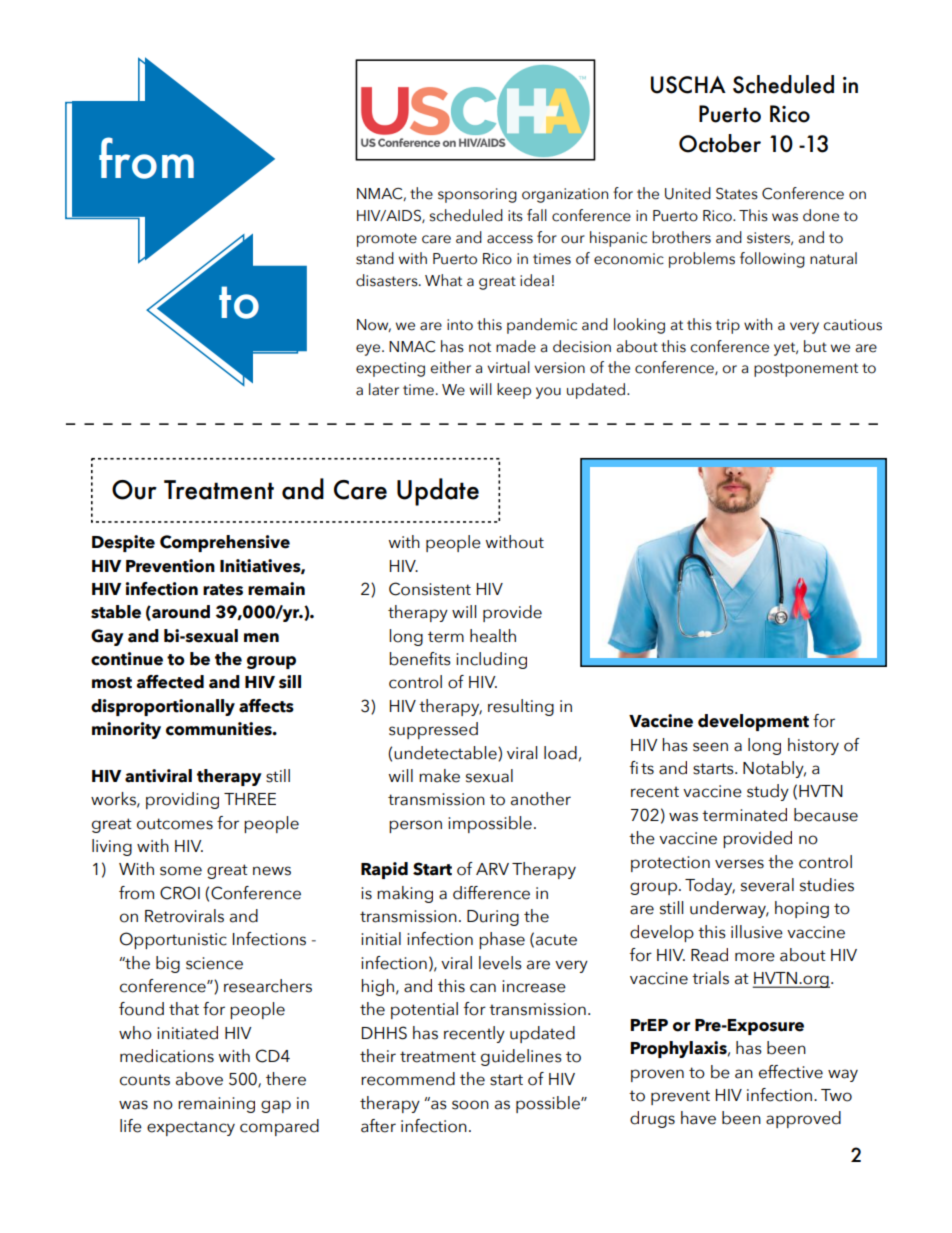  What do you see at coordinates (225, 543) in the image?
I see `Comprehensive` at bounding box center [225, 543].
